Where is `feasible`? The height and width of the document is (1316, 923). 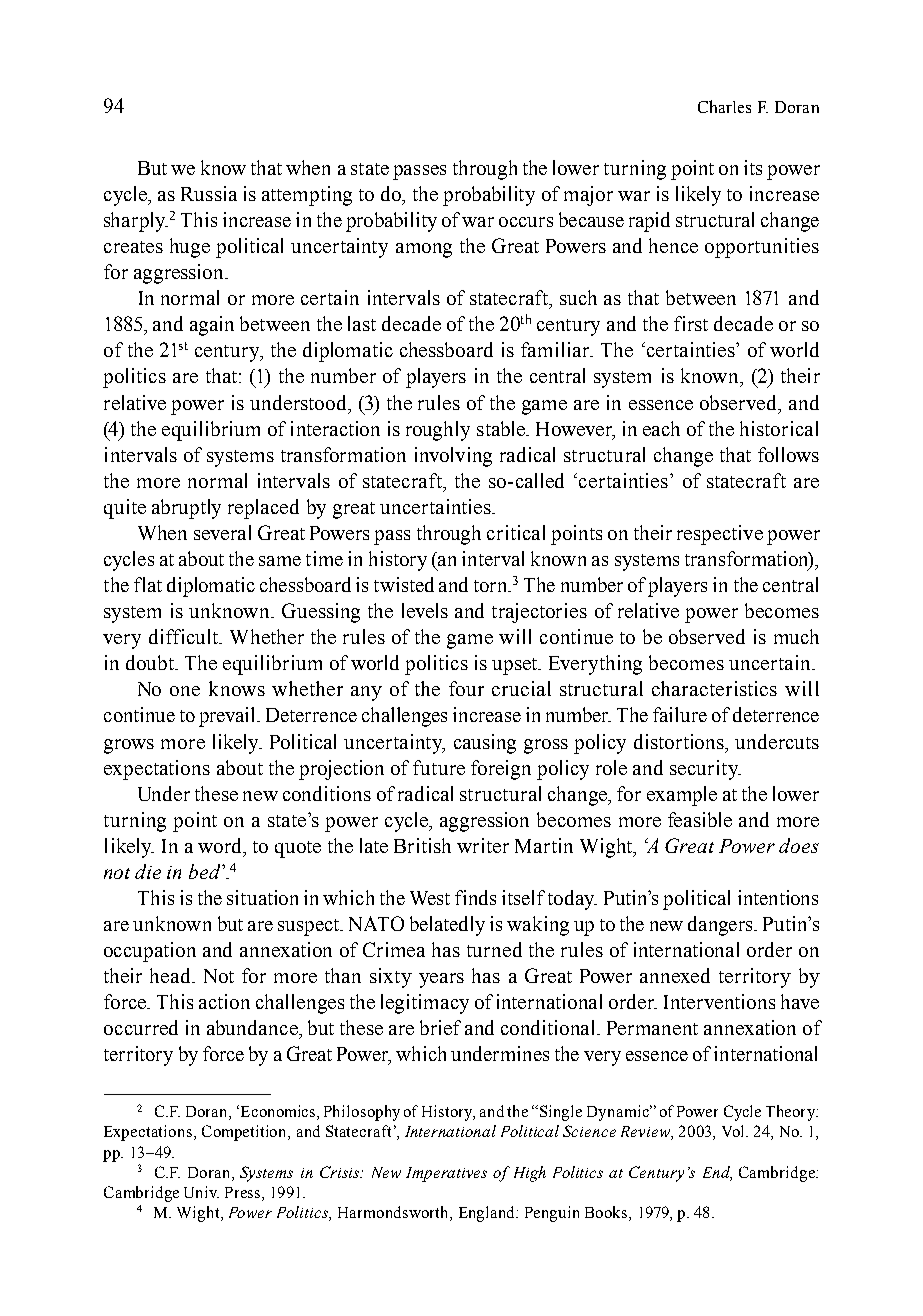 feasible is located at coordinates (700, 819).
